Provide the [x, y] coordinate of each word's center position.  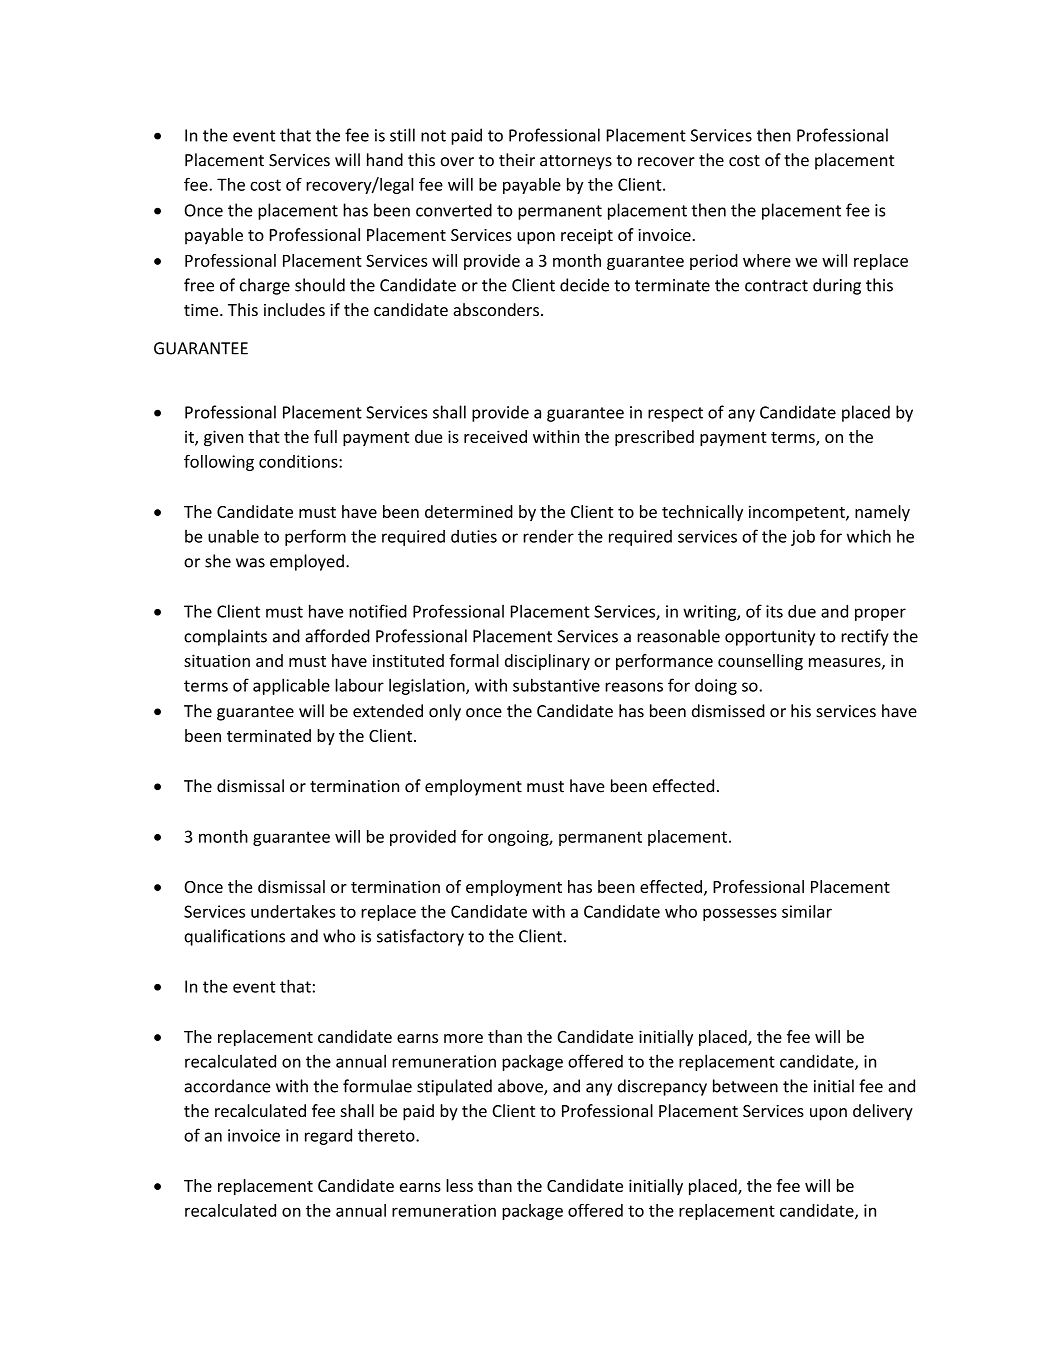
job [803, 538]
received [495, 436]
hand [385, 160]
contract [776, 286]
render [548, 536]
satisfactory [420, 937]
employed [307, 562]
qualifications [234, 937]
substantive [556, 685]
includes [294, 309]
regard [328, 1136]
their [517, 160]
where [767, 260]
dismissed [728, 711]
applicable [291, 686]
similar [807, 911]
